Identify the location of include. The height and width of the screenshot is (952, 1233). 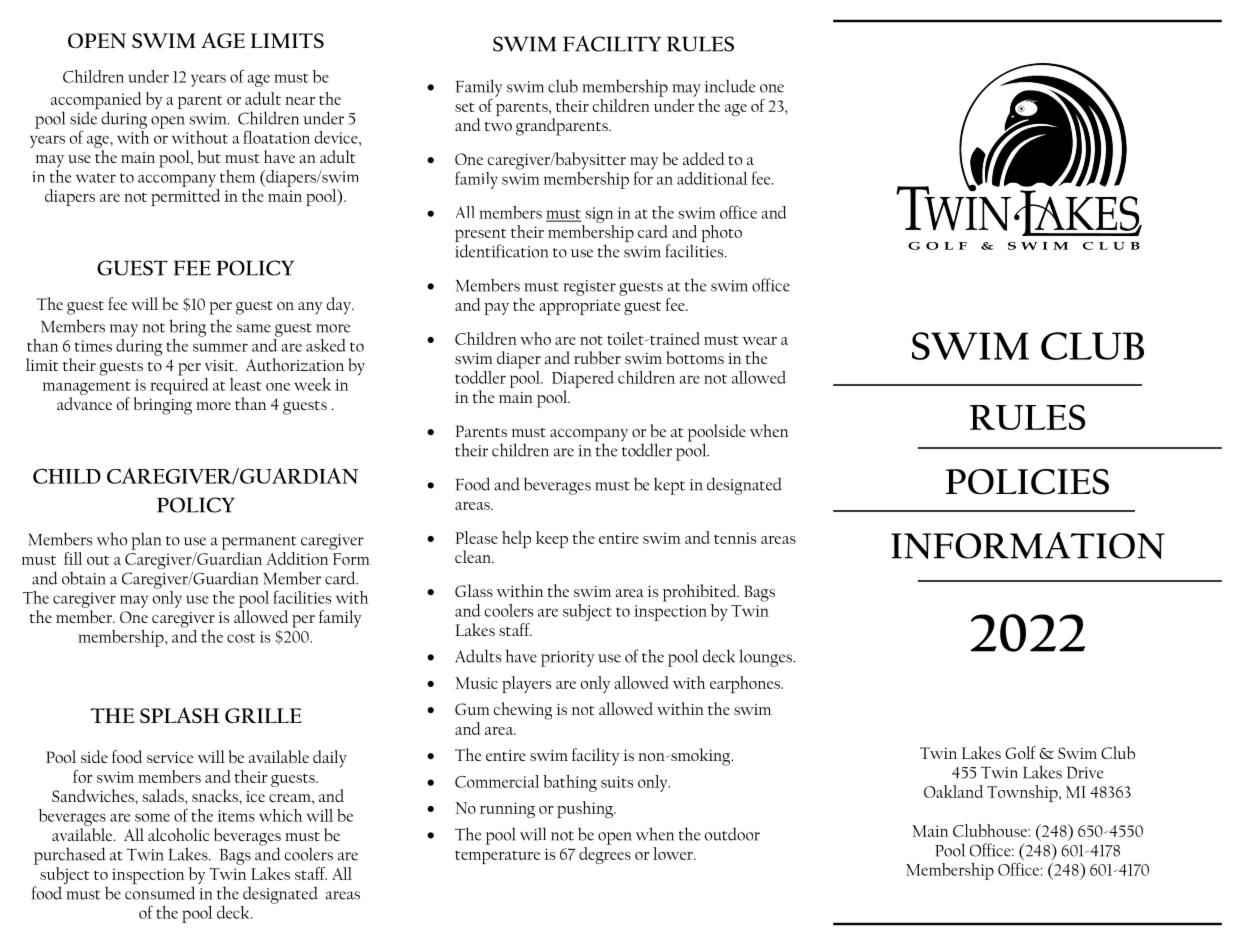
(730, 86).
